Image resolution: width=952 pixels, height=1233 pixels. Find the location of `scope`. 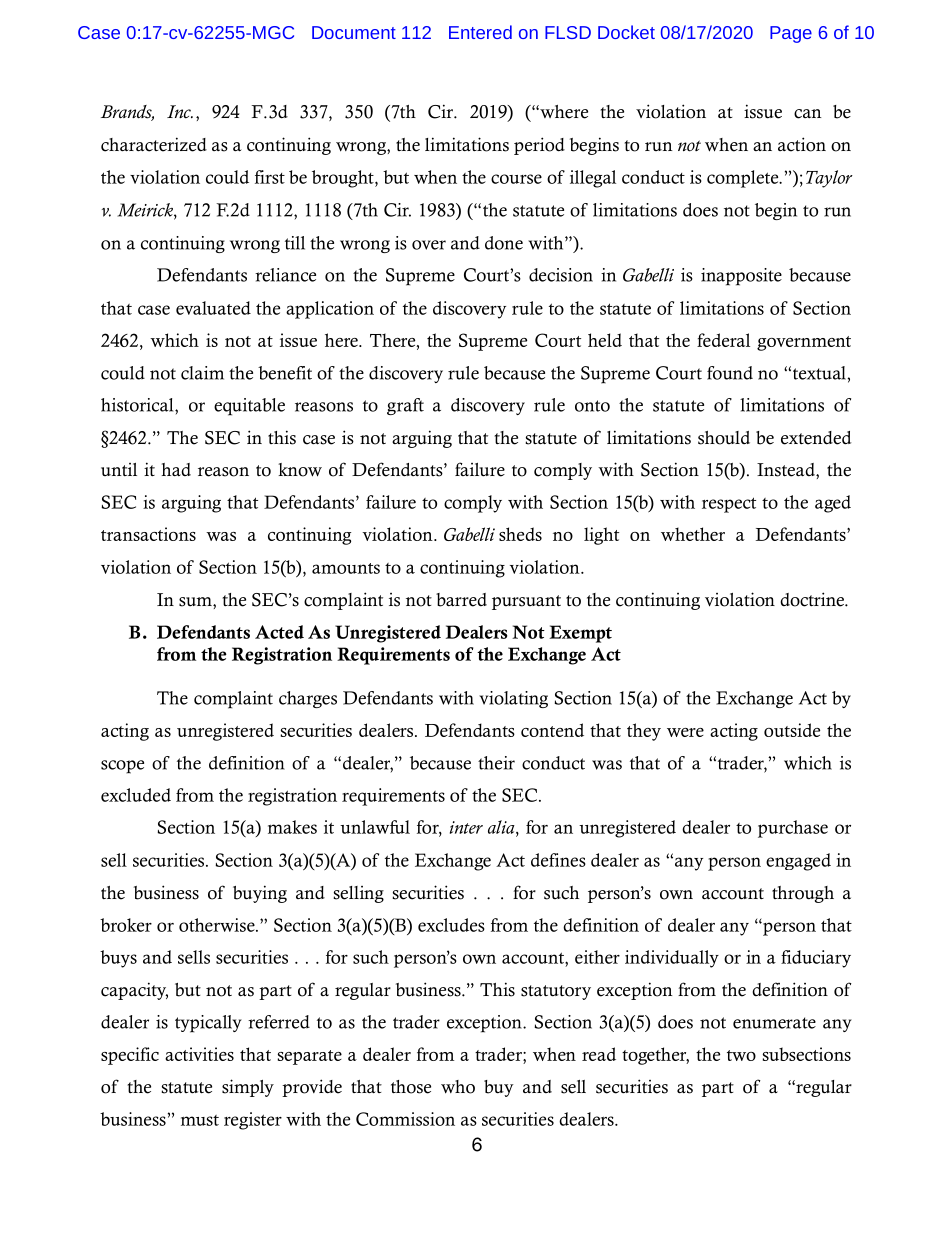

scope is located at coordinates (122, 767).
